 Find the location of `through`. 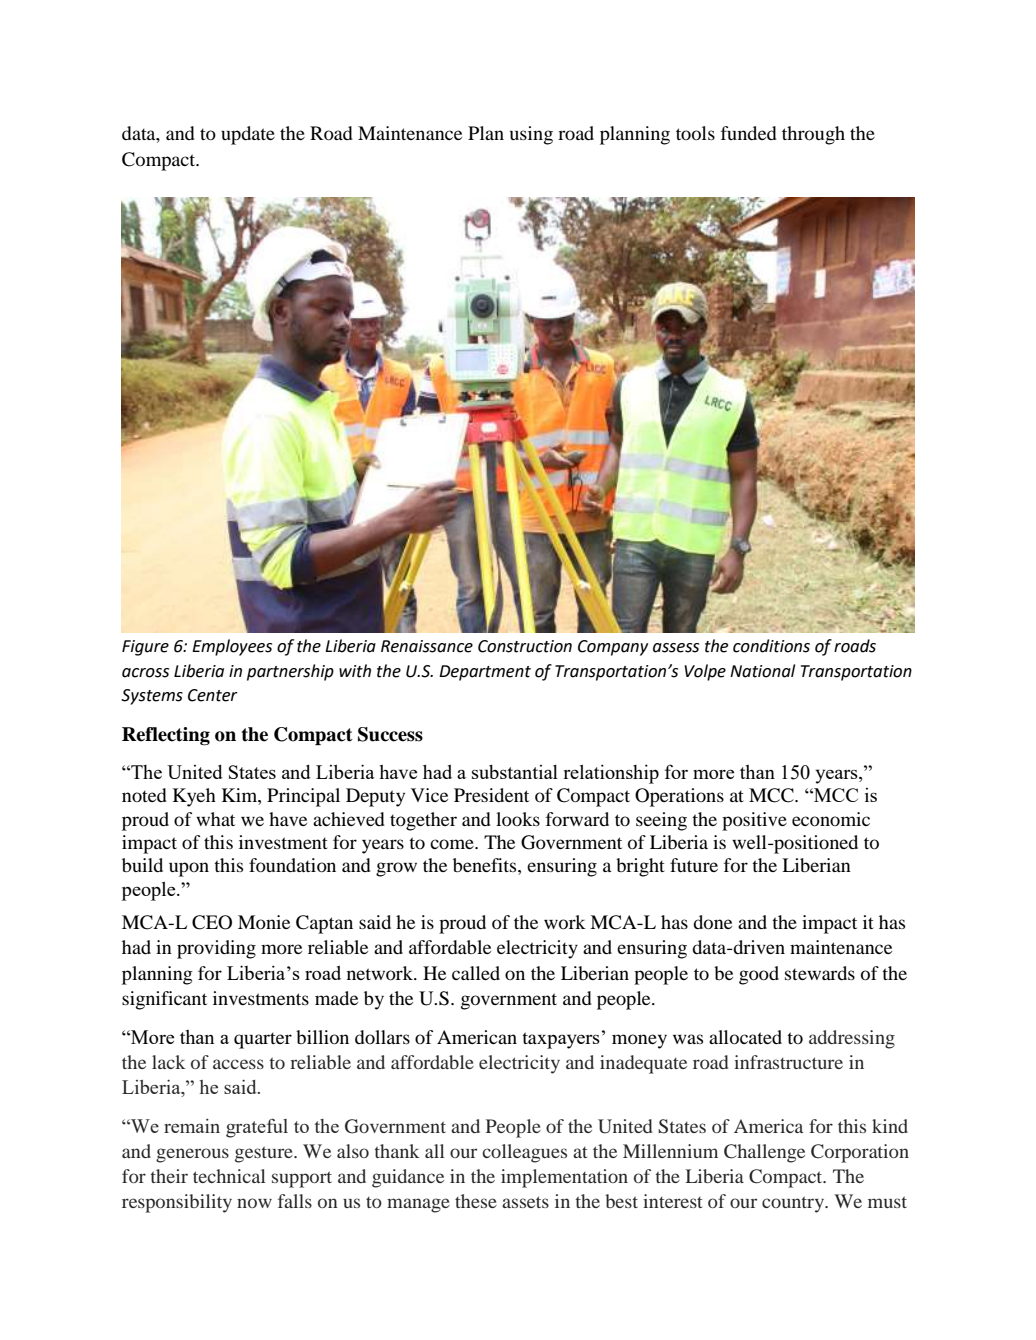

through is located at coordinates (813, 135).
